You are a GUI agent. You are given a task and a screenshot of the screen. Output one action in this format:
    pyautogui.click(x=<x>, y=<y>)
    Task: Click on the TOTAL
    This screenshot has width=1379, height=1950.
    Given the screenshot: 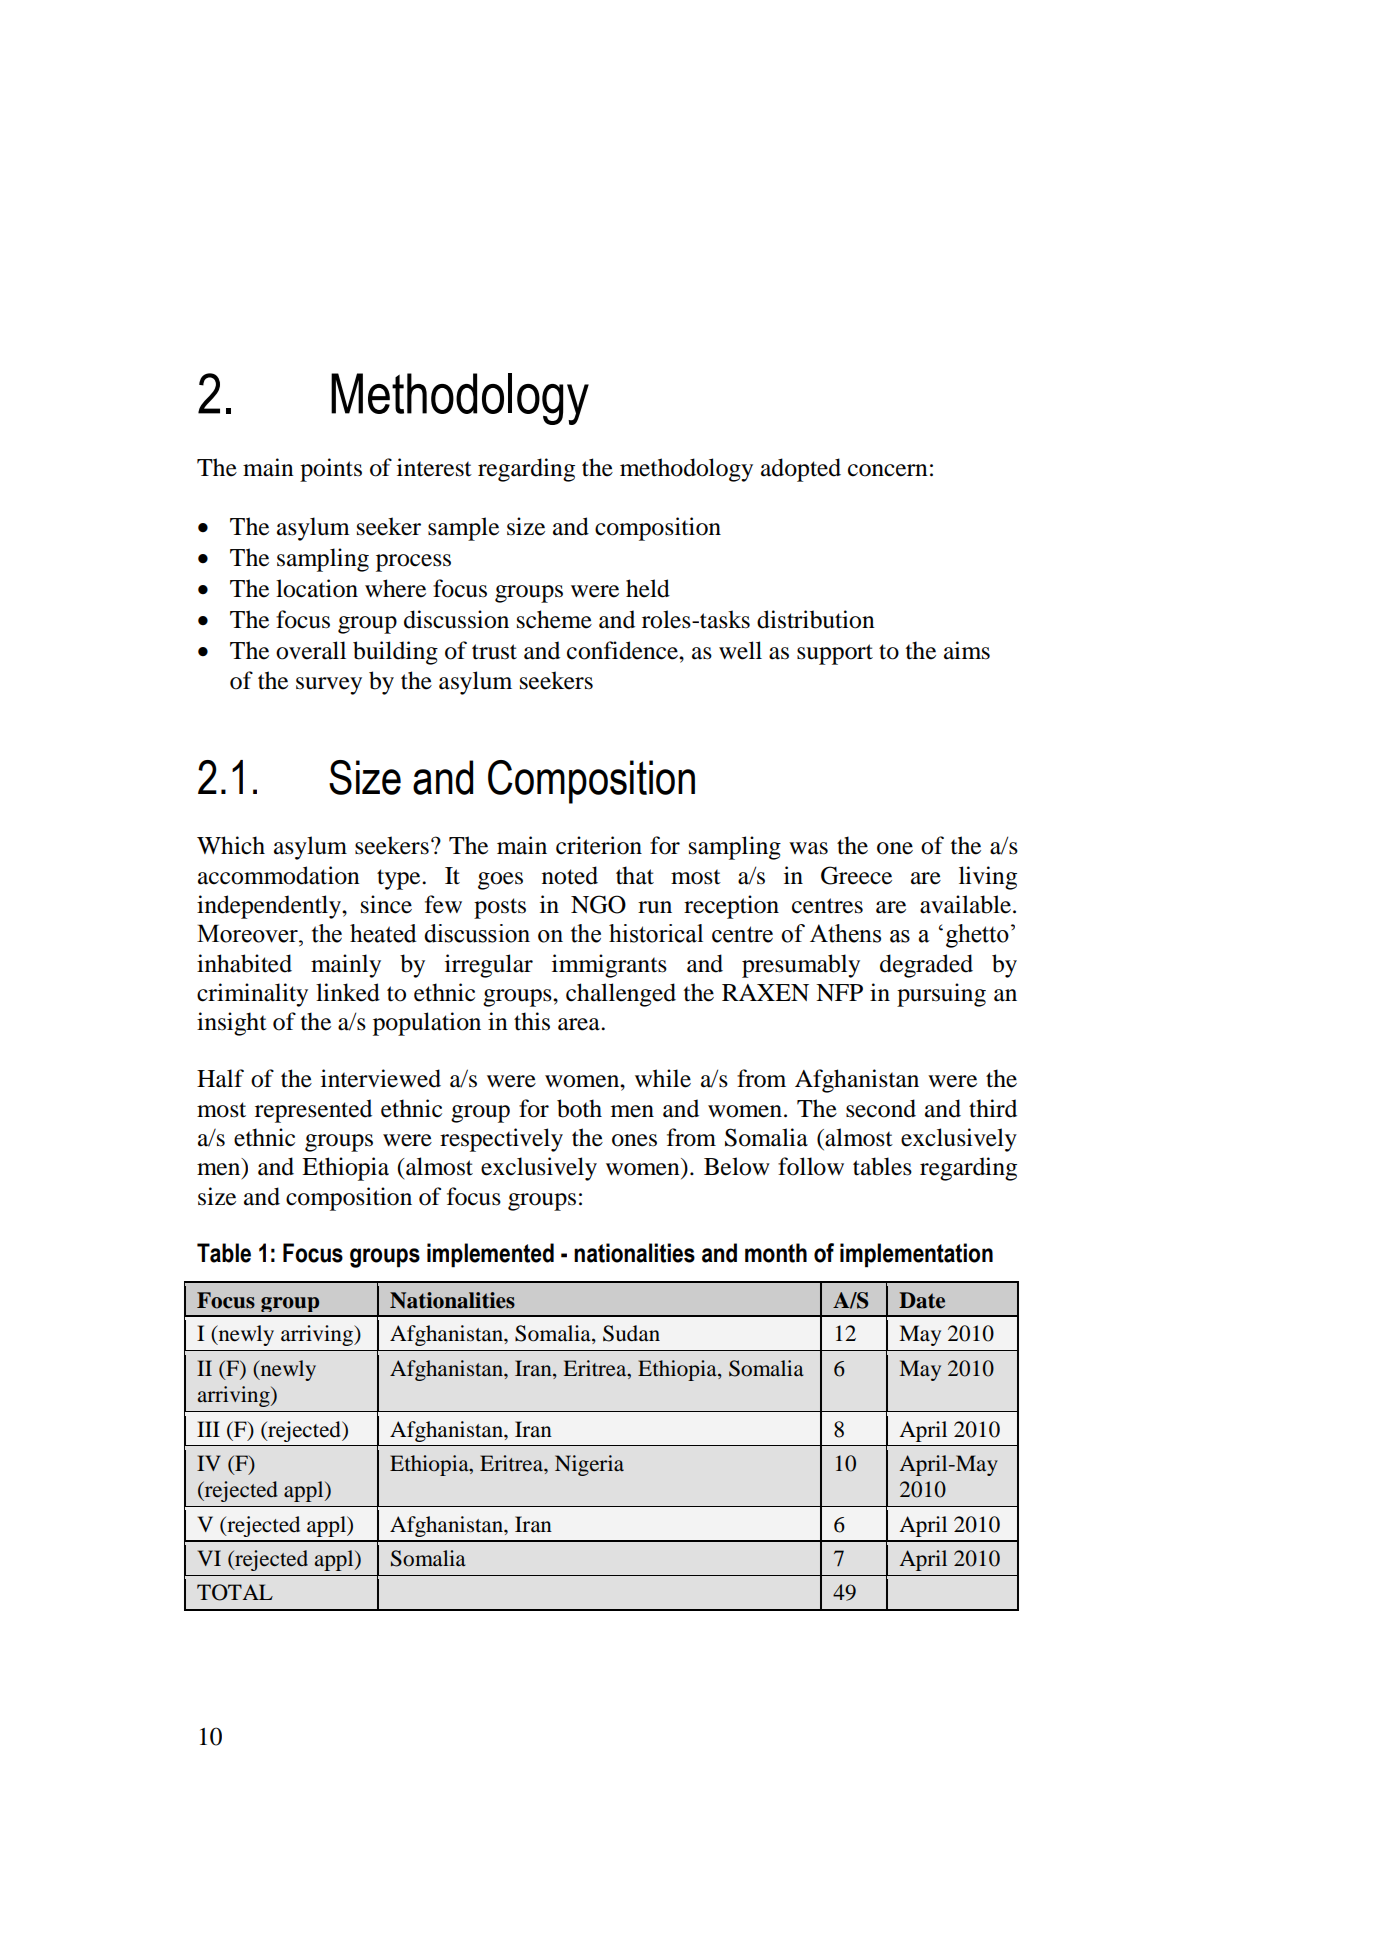 What is the action you would take?
    pyautogui.click(x=235, y=1592)
